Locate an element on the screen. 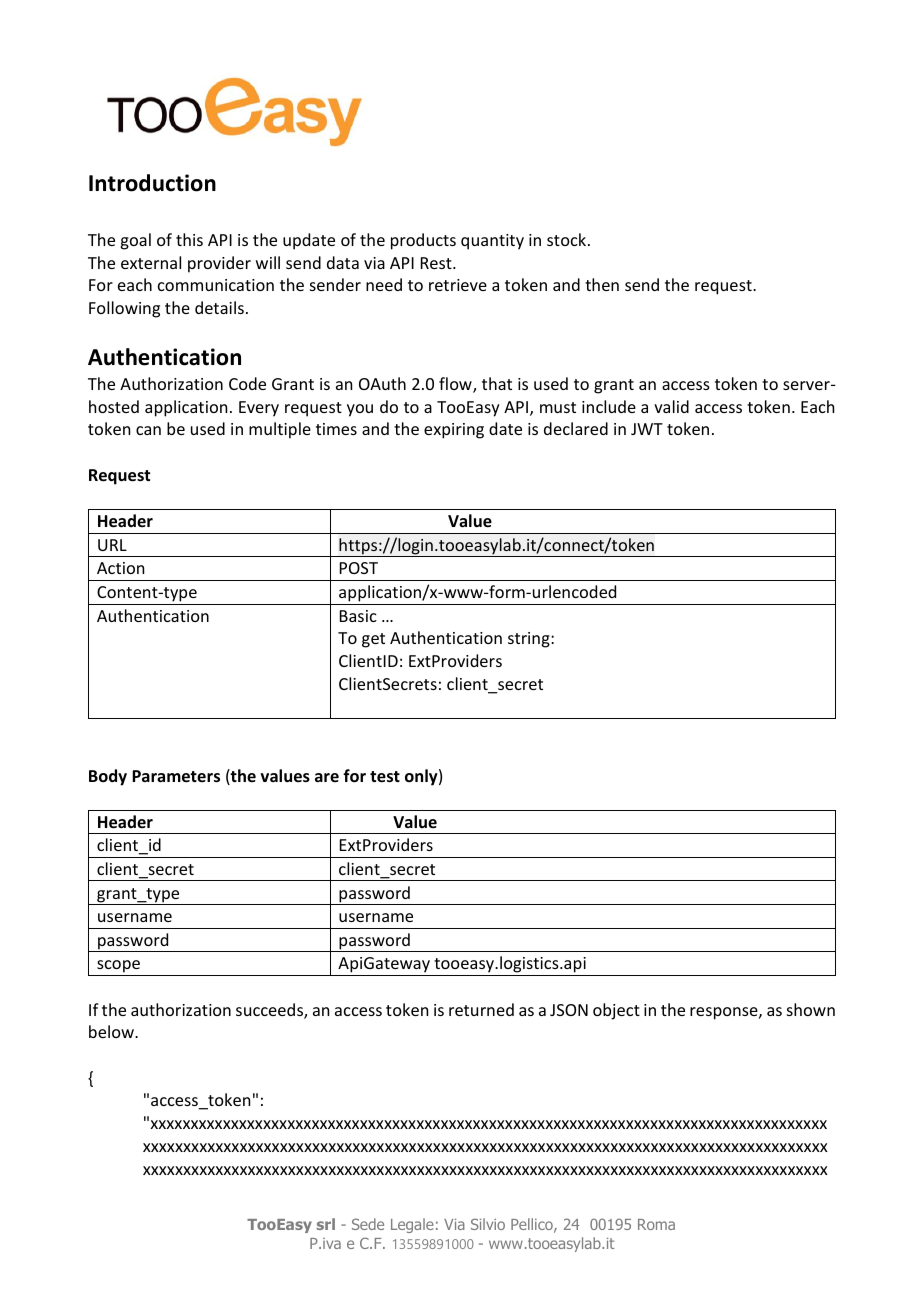 The height and width of the screenshot is (1308, 924). Action is located at coordinates (120, 568).
